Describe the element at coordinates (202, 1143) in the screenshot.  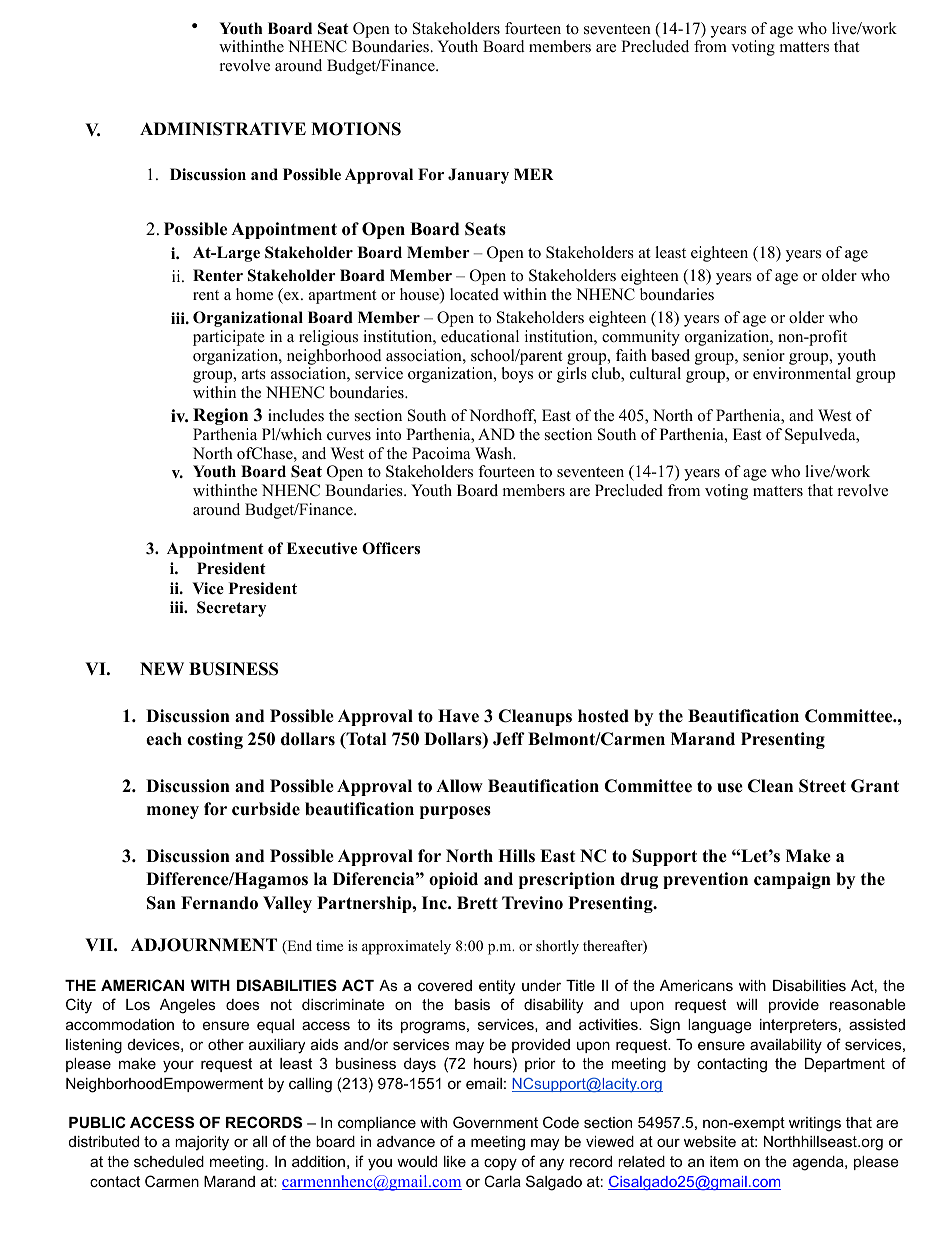
I see `majority` at that location.
